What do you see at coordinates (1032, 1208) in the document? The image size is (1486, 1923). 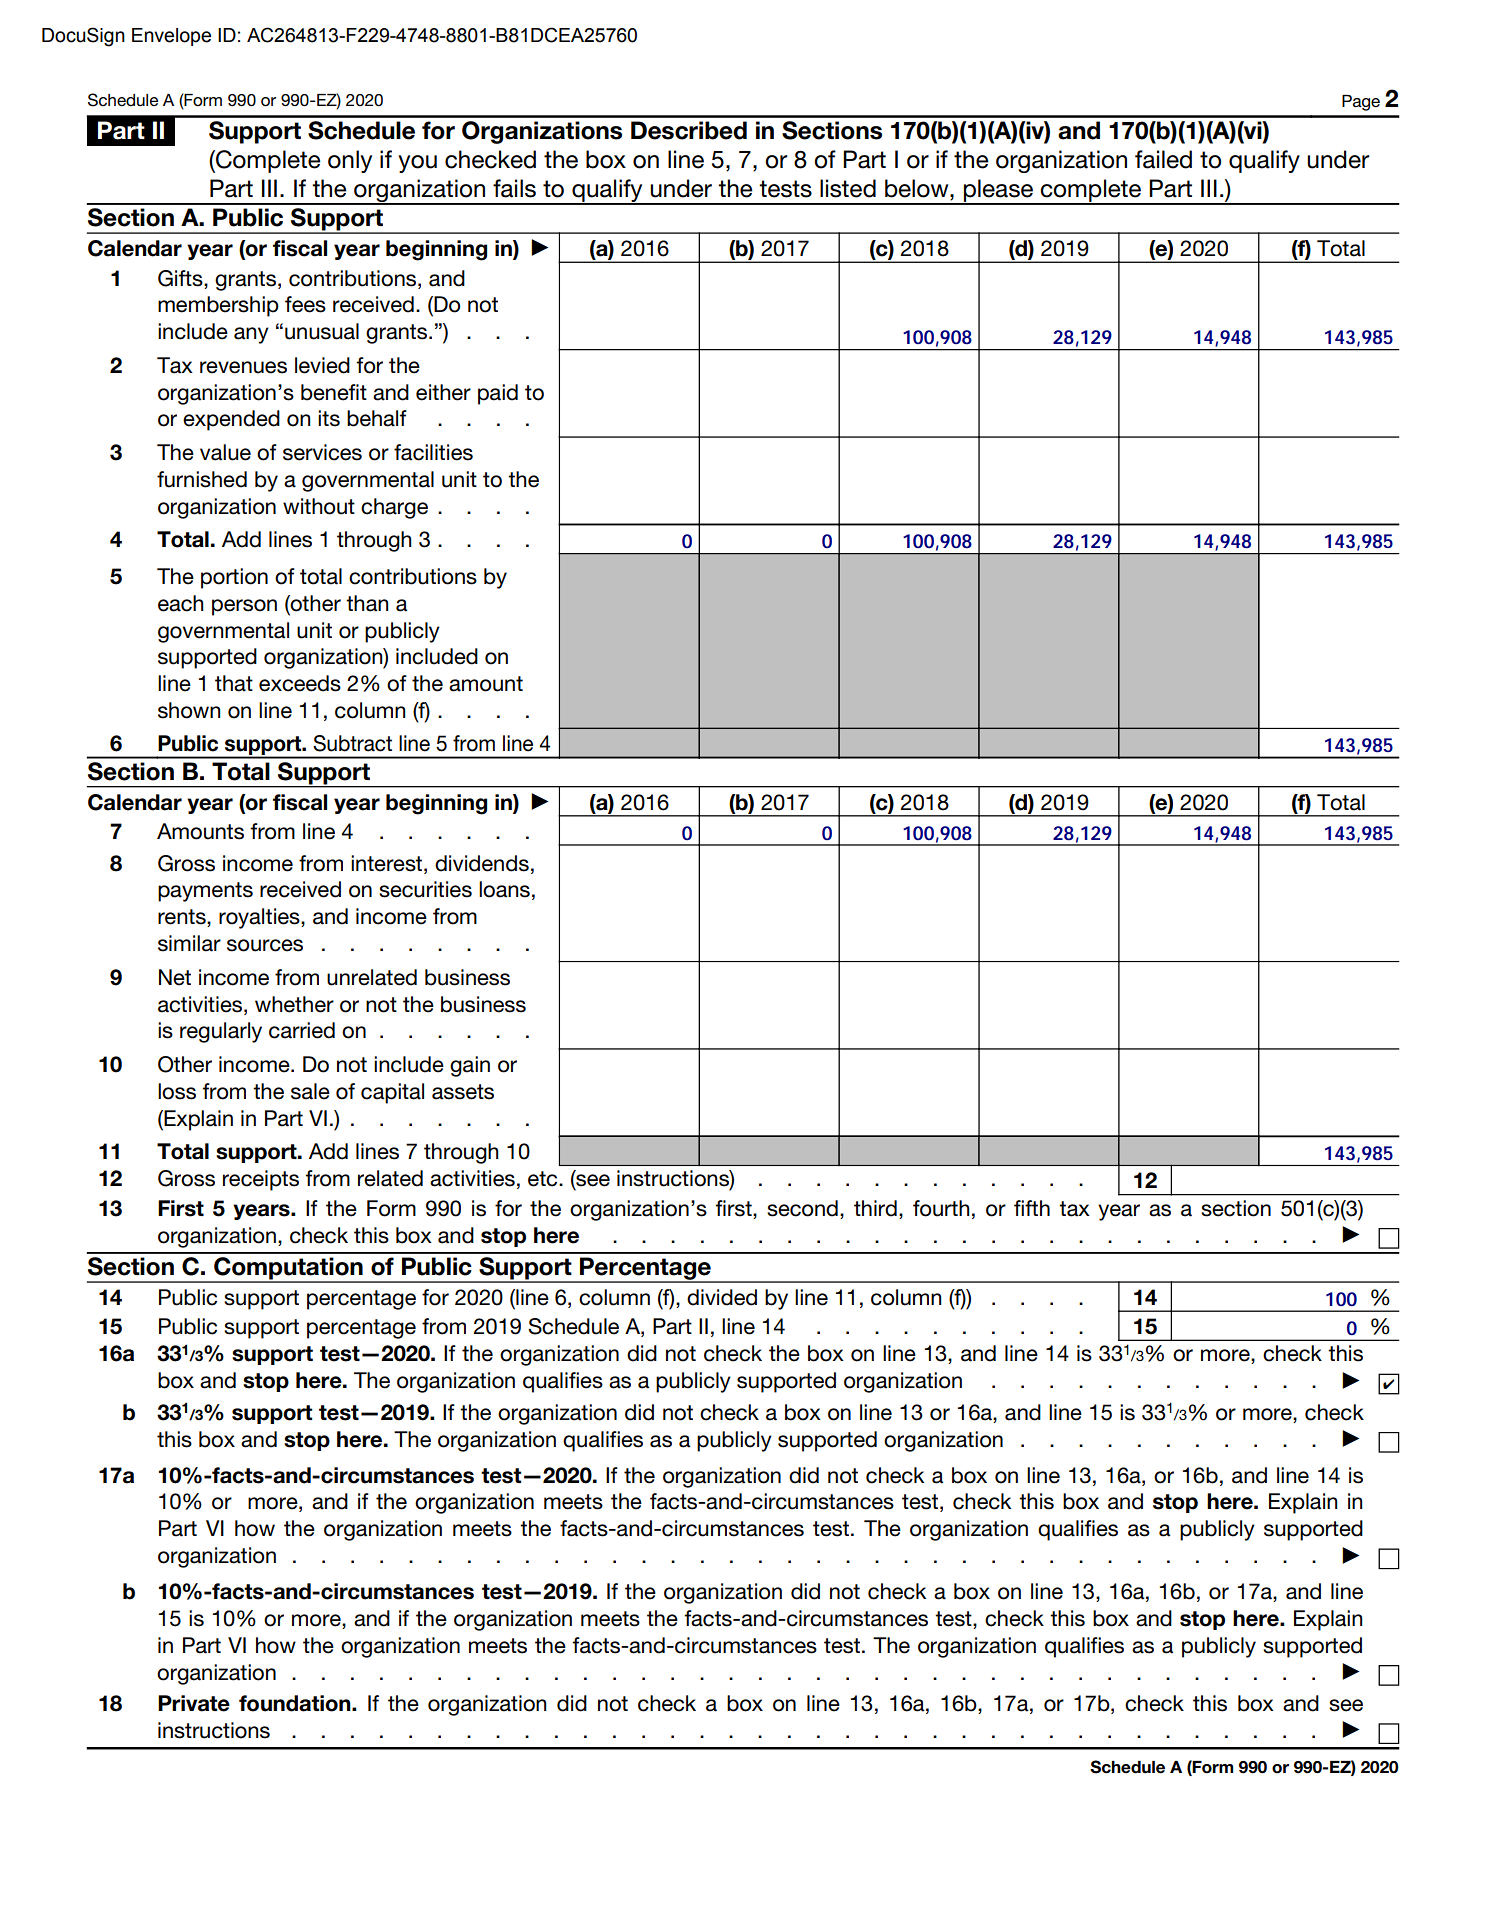 I see `fifth` at bounding box center [1032, 1208].
